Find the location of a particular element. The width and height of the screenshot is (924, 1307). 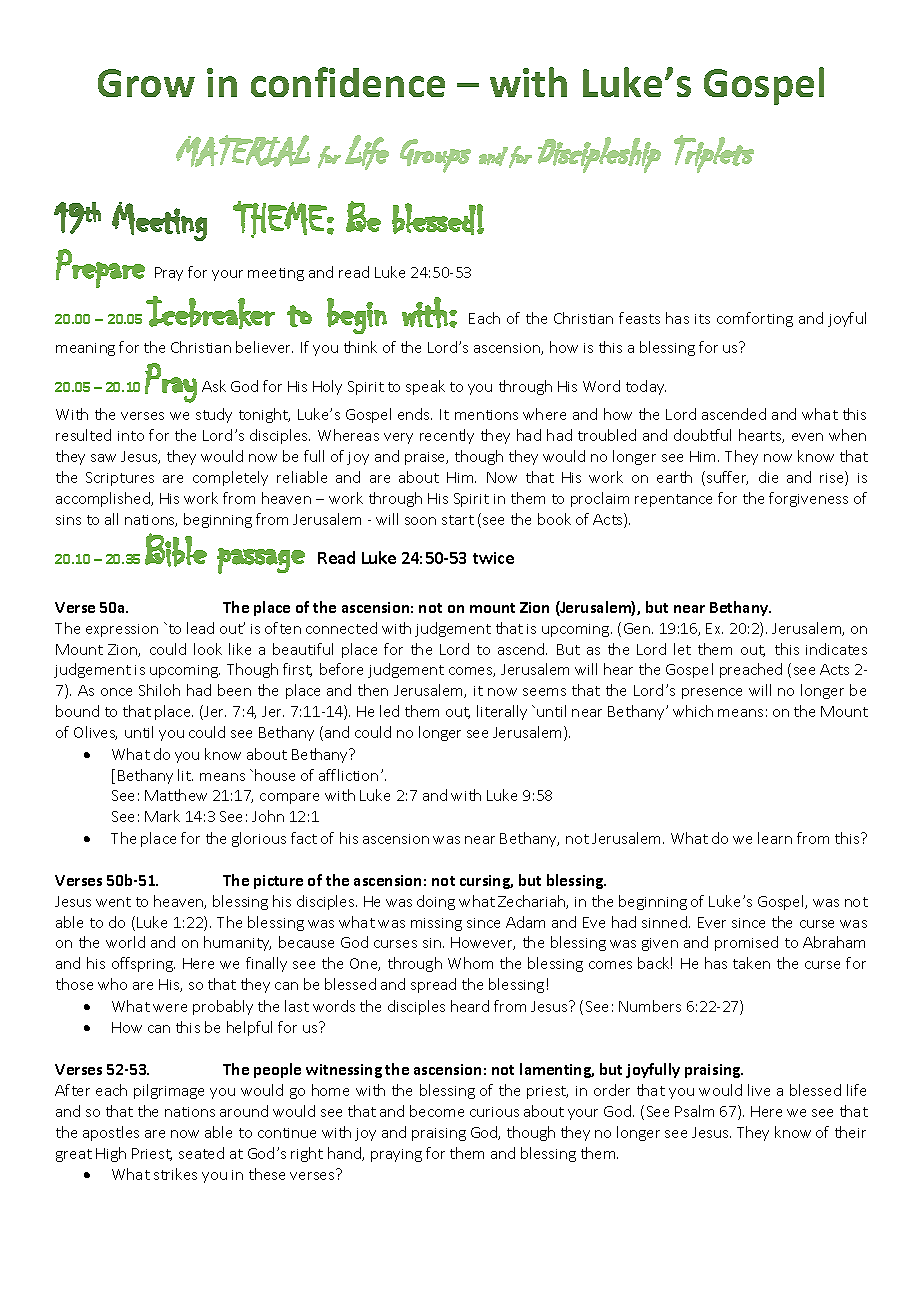

lead is located at coordinates (200, 628).
